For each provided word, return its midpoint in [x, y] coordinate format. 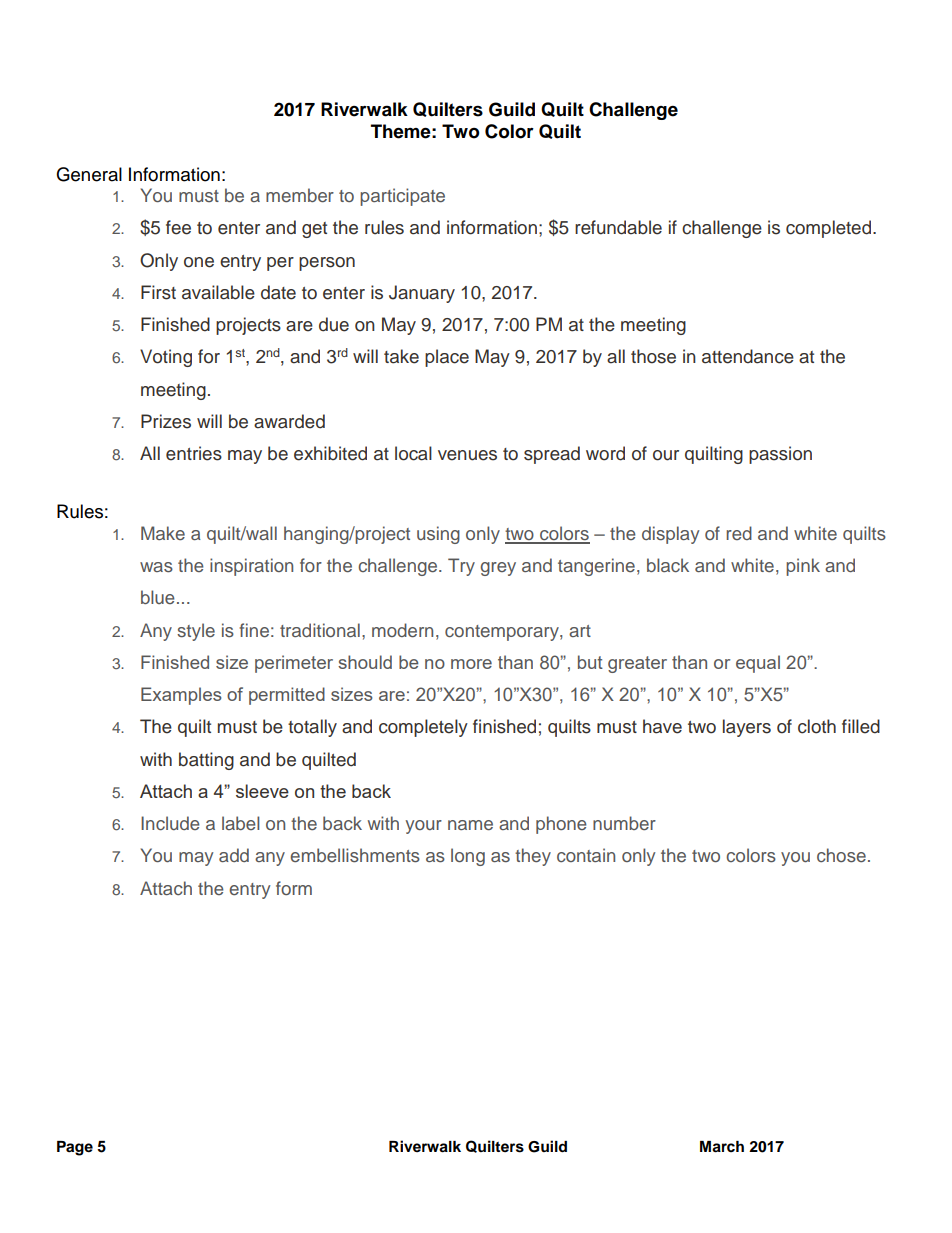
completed [830, 229]
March [722, 1147]
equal [758, 664]
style [196, 632]
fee [178, 227]
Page [75, 1148]
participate [402, 197]
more [471, 664]
